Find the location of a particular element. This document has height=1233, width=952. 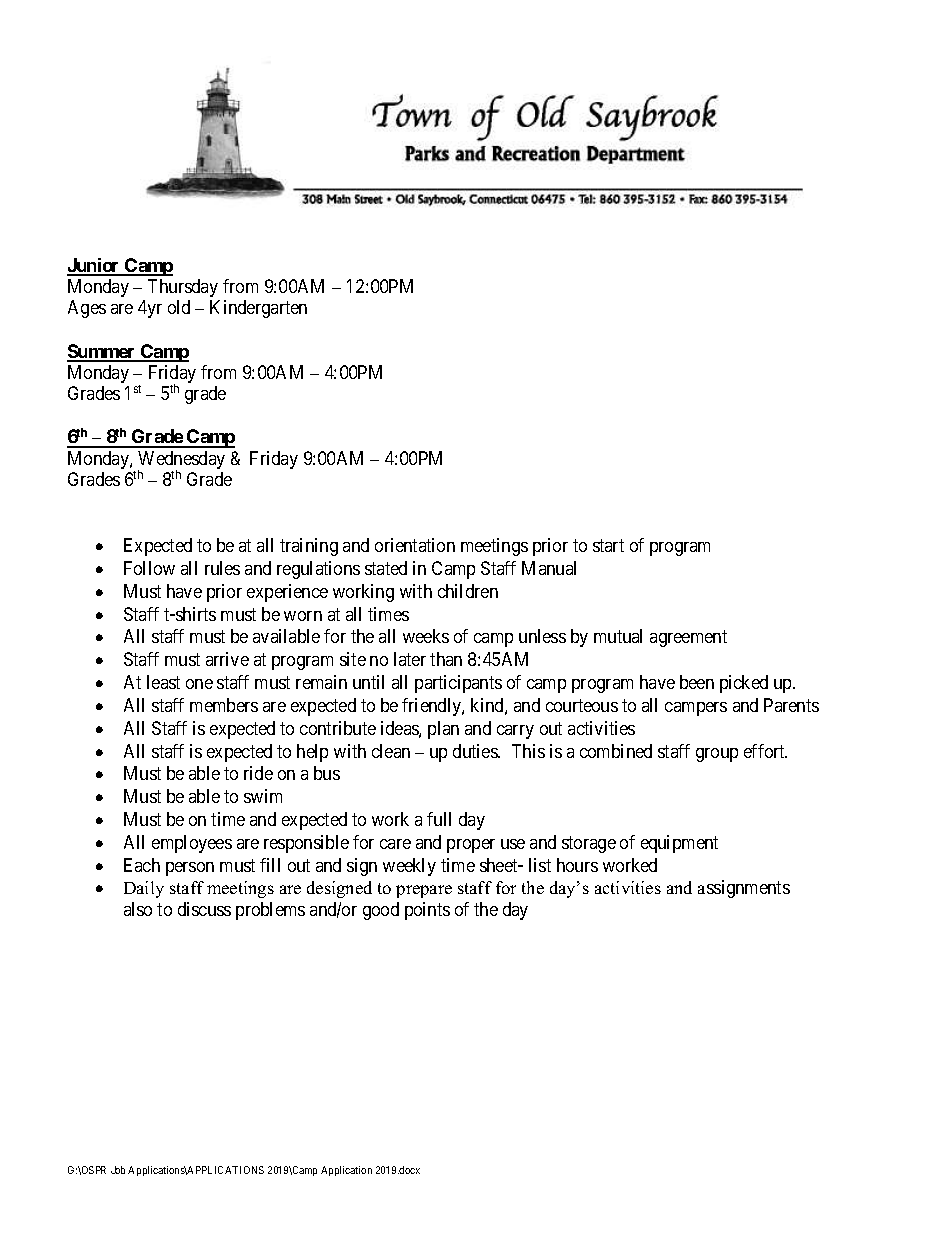

orientation is located at coordinates (415, 545).
